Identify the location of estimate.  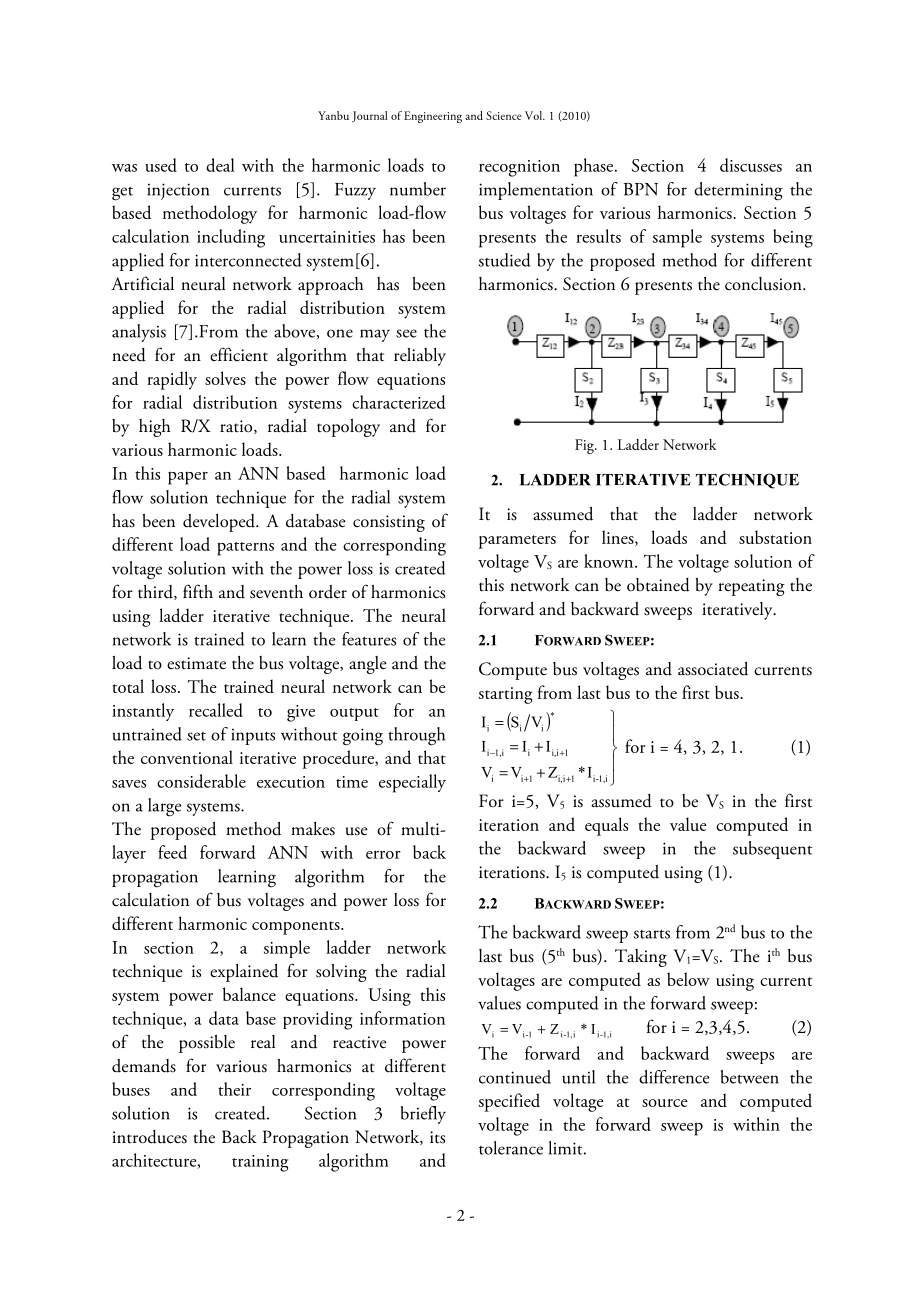
(196, 663).
